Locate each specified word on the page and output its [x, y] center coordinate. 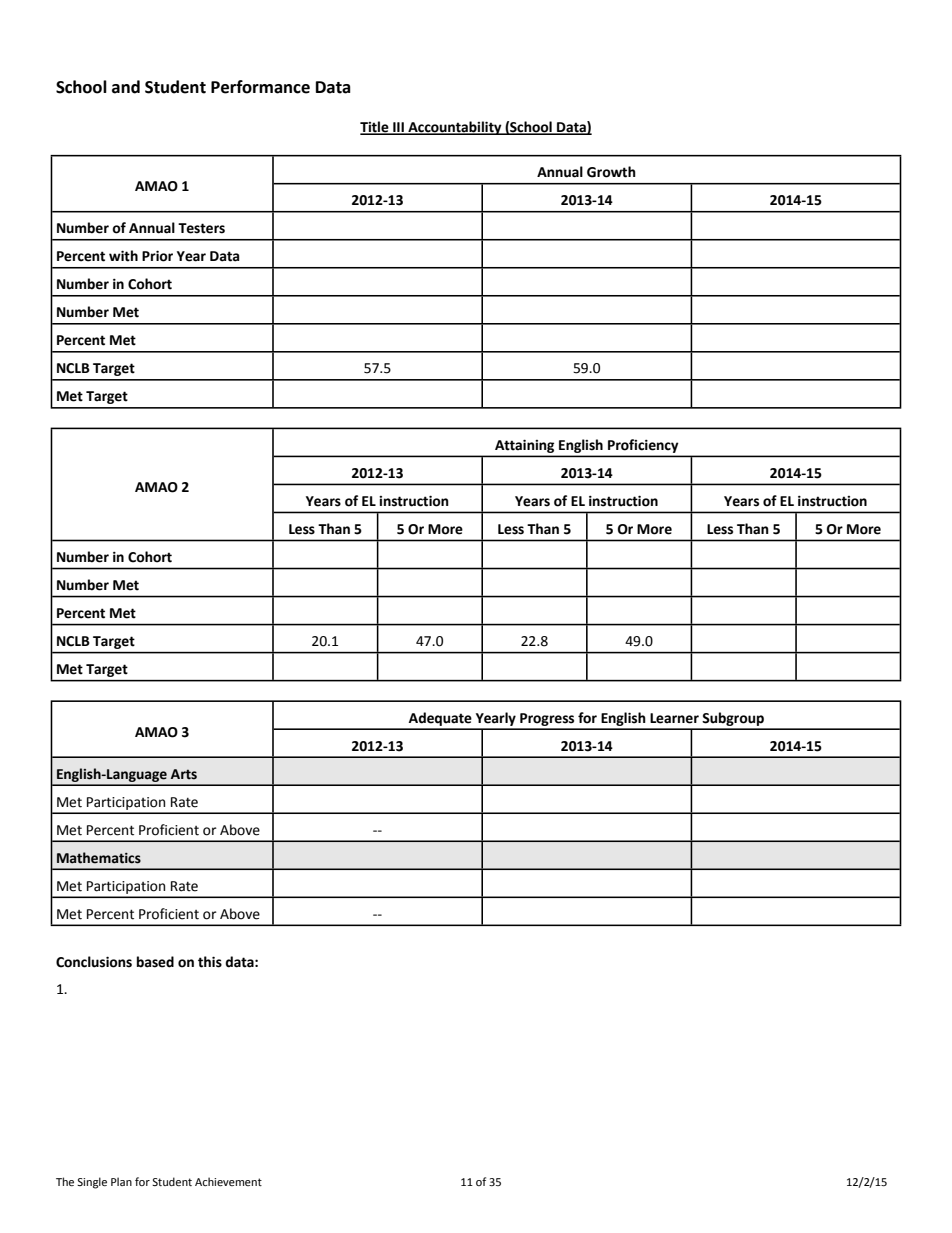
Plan [121, 1181]
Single [92, 1183]
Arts [184, 774]
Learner [674, 718]
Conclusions [94, 962]
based [155, 962]
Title [375, 127]
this [210, 962]
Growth [611, 172]
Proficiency [643, 446]
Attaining [524, 446]
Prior [157, 256]
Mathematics [99, 858]
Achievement [228, 1181]
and [126, 87]
